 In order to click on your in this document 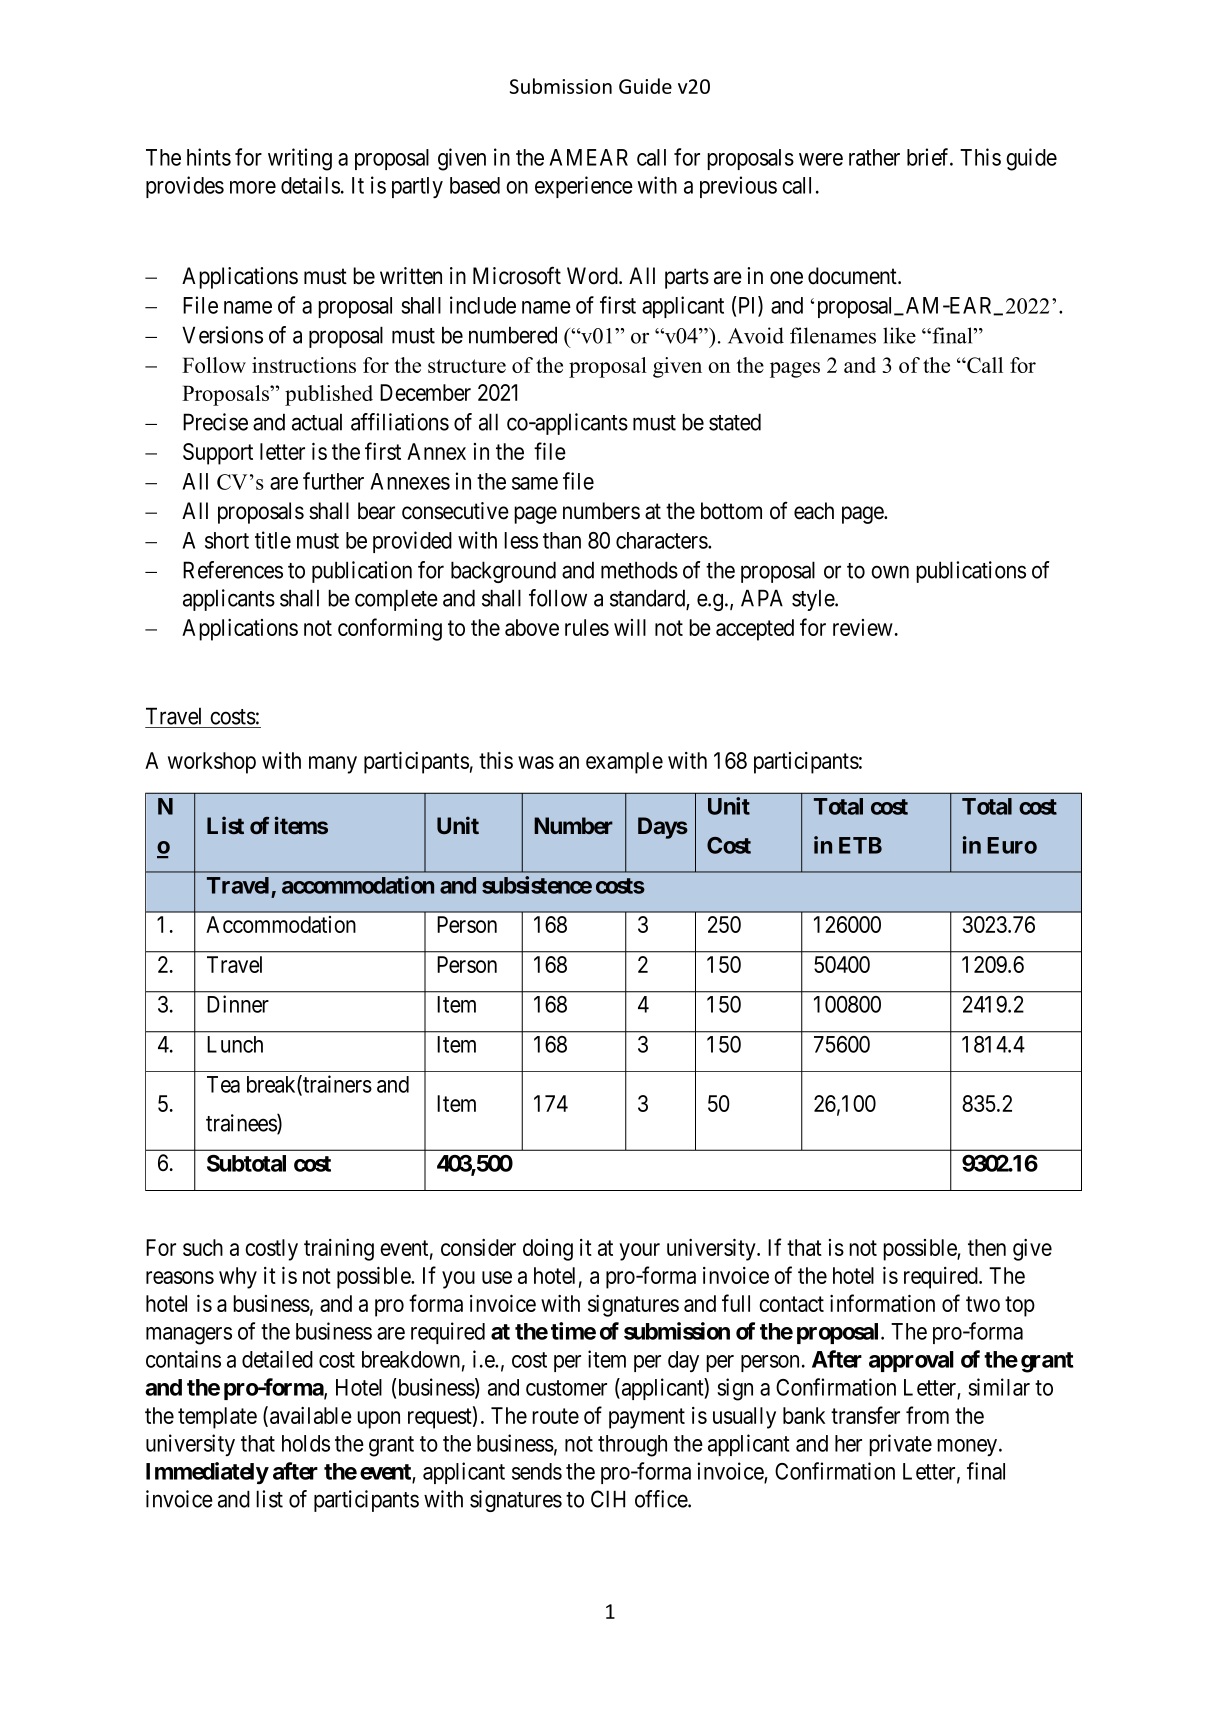, I will do `click(639, 1252)`.
